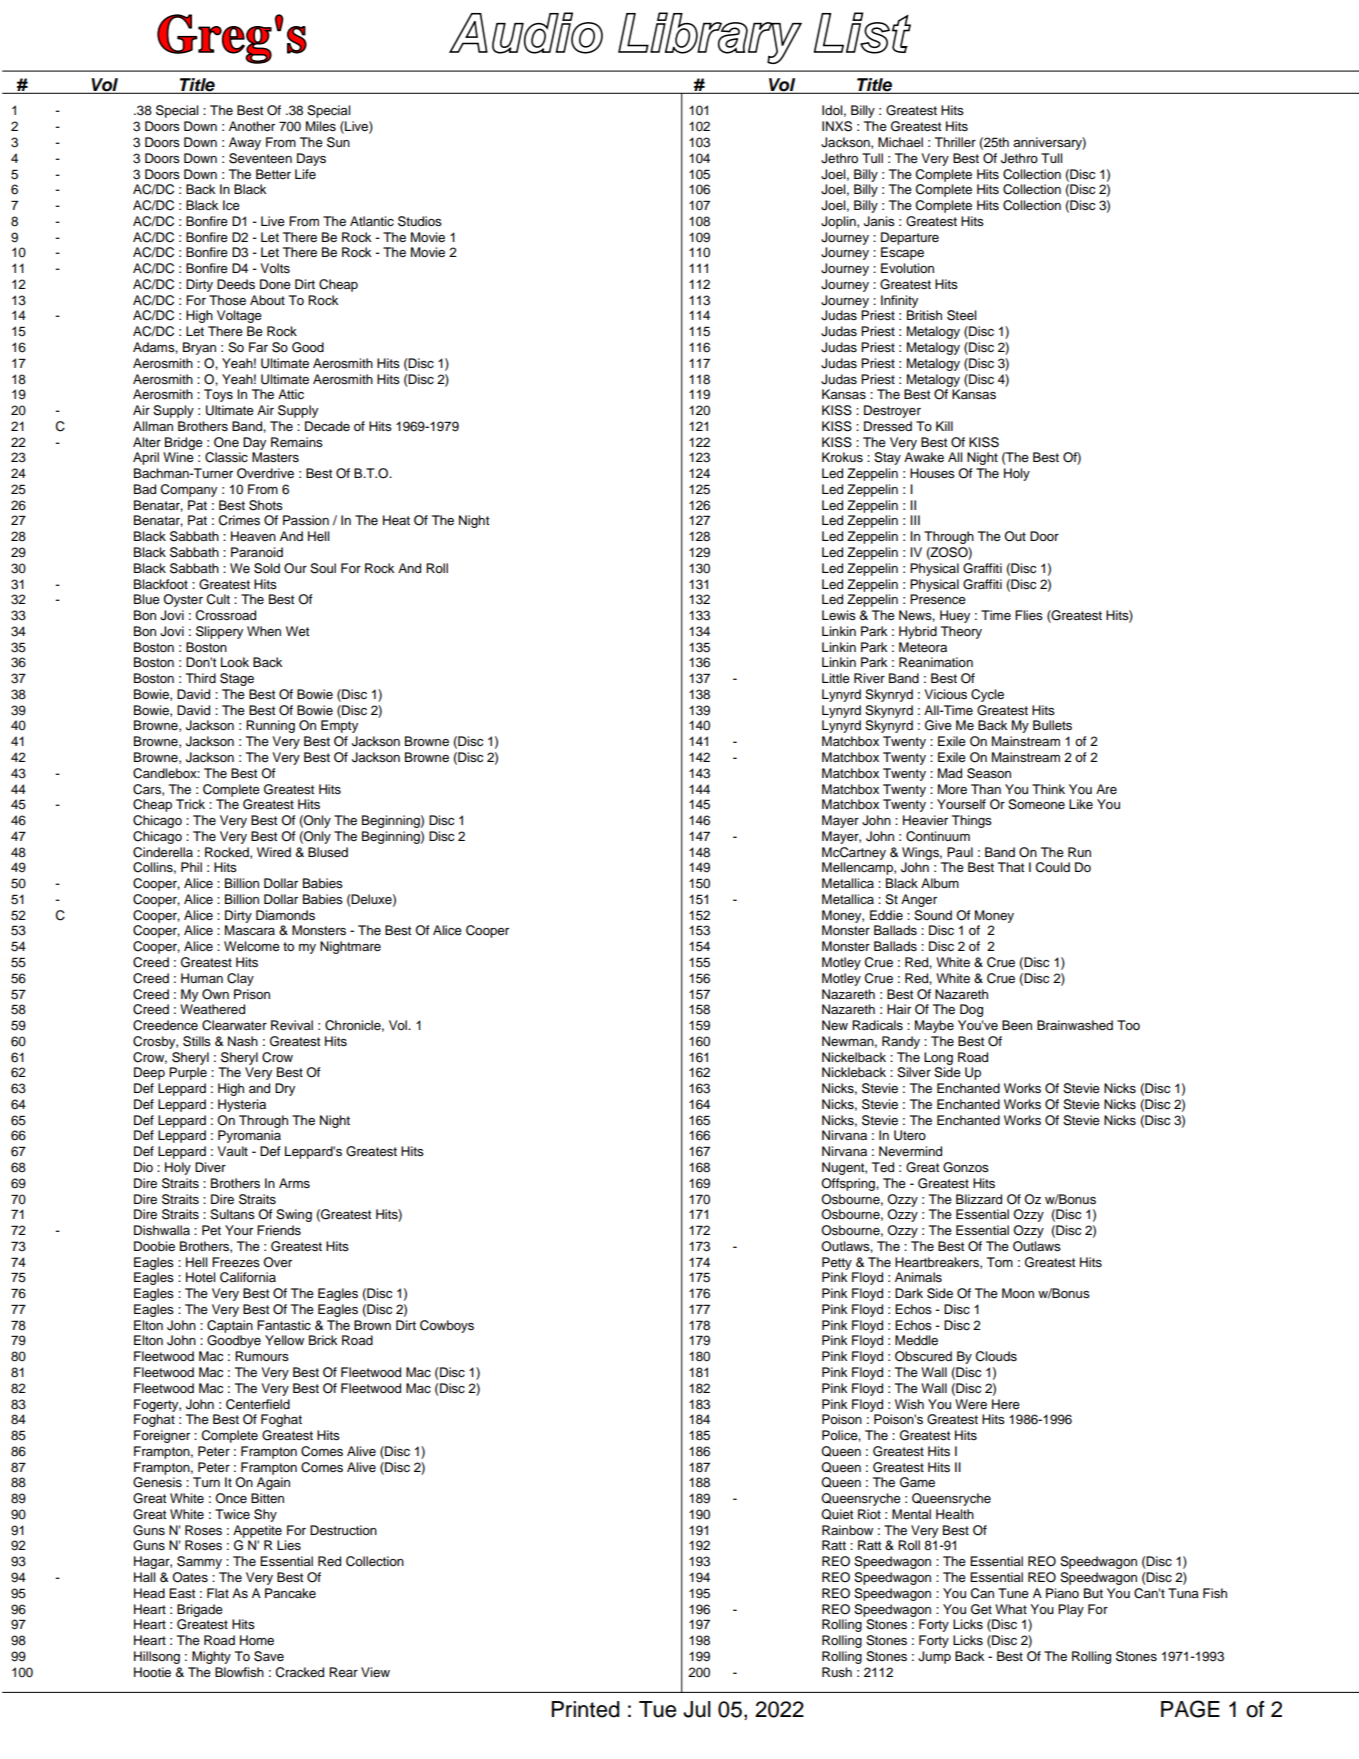 This document has width=1359, height=1759. Describe the element at coordinates (657, 1709) in the document. I see `Tue` at that location.
